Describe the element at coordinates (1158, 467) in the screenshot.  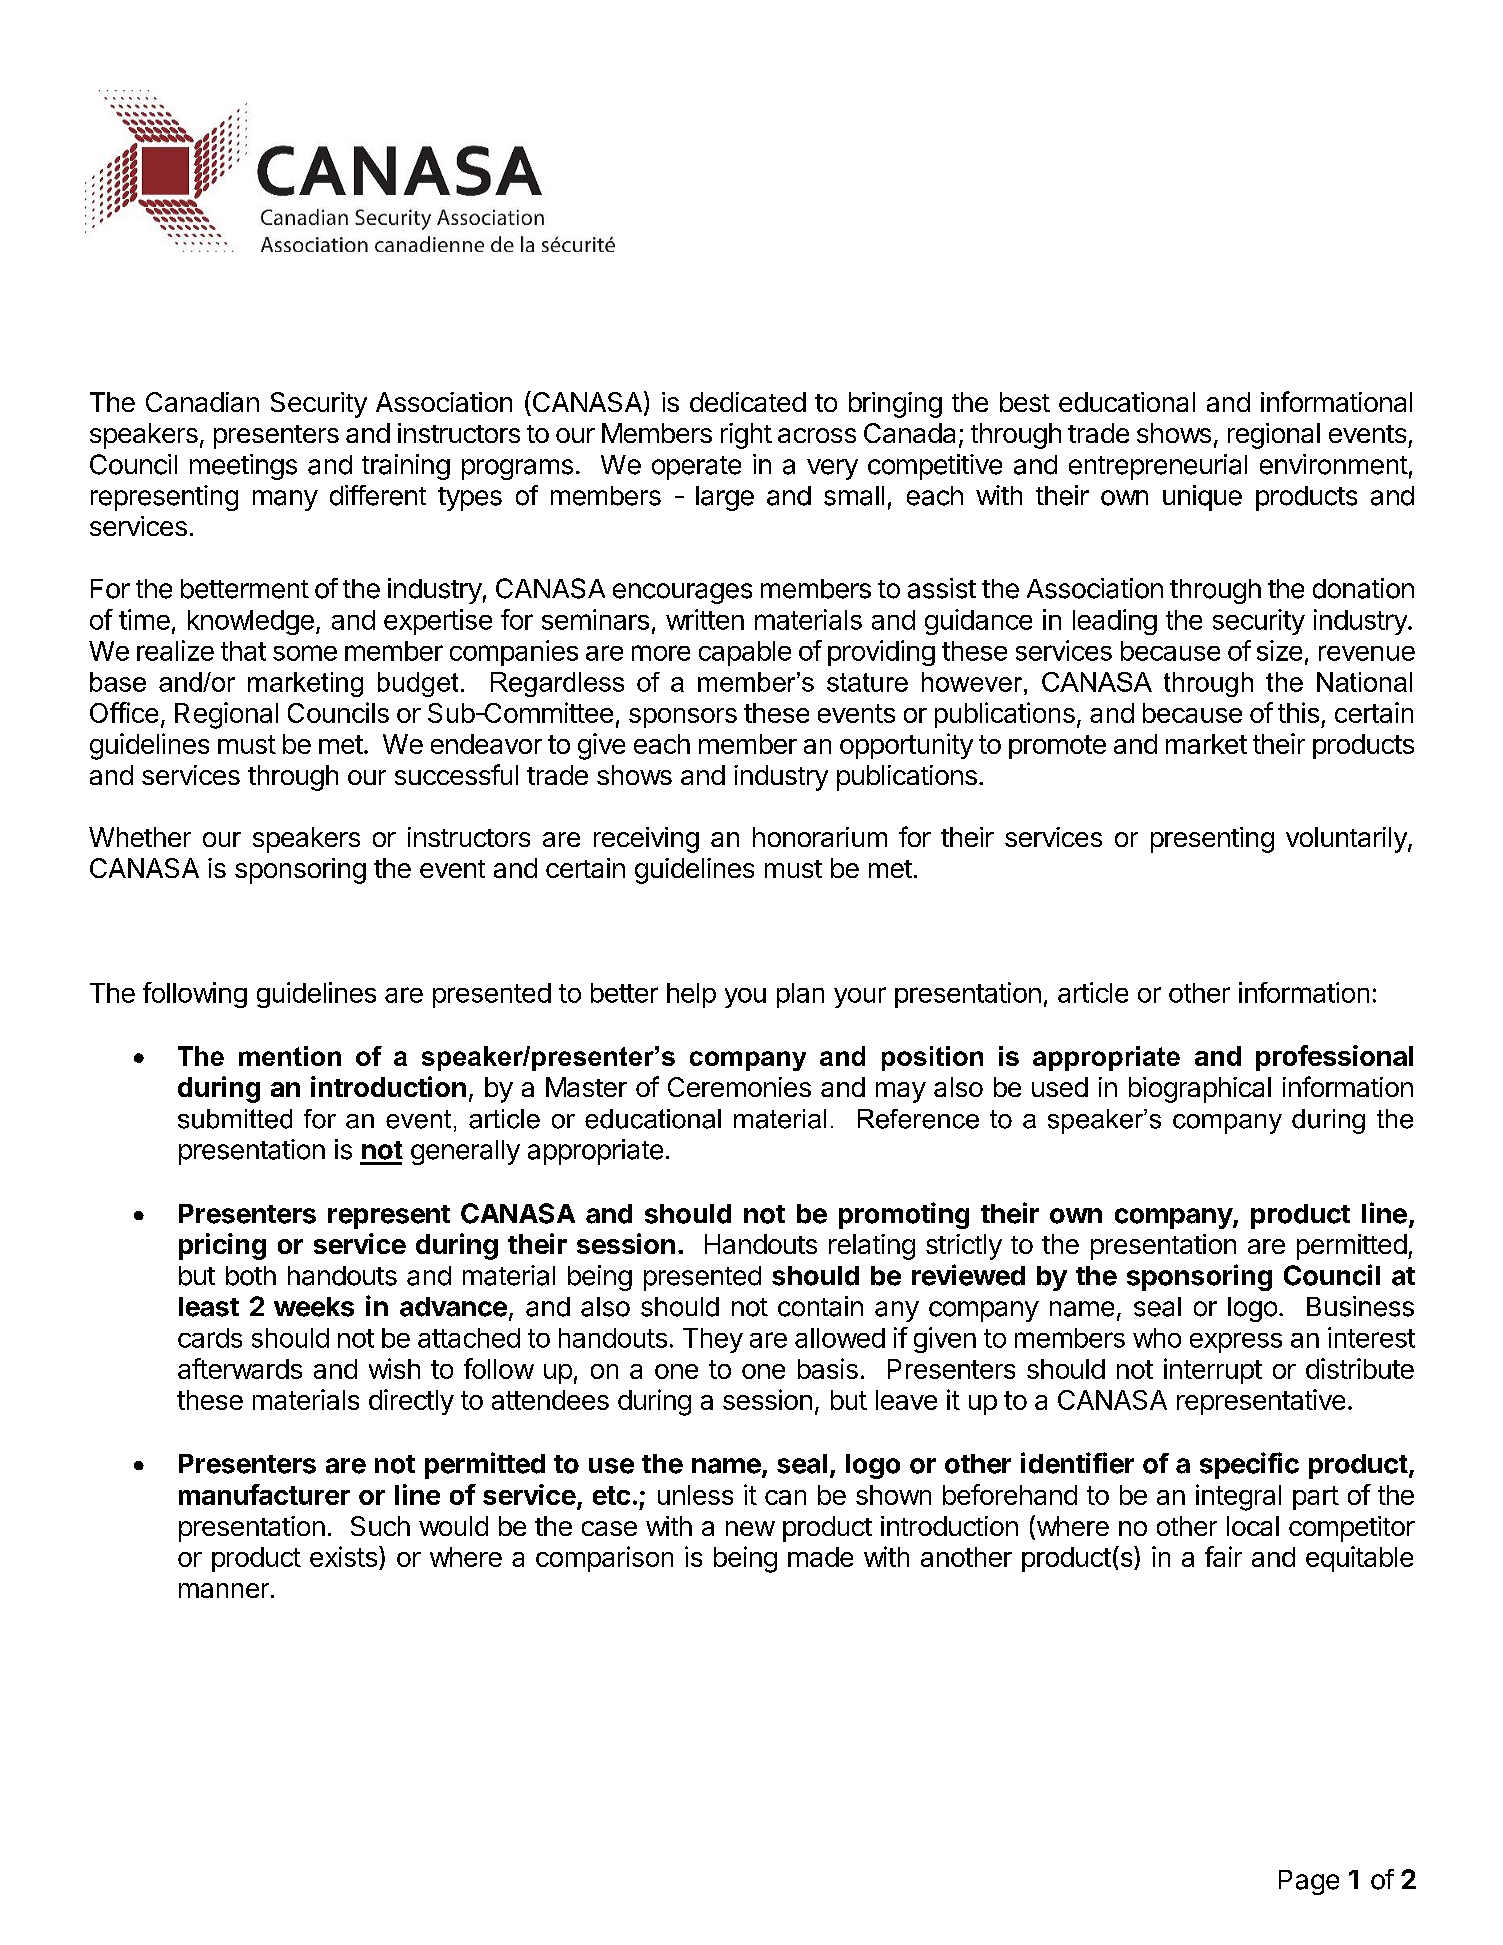
I see `entrepreneurial` at that location.
